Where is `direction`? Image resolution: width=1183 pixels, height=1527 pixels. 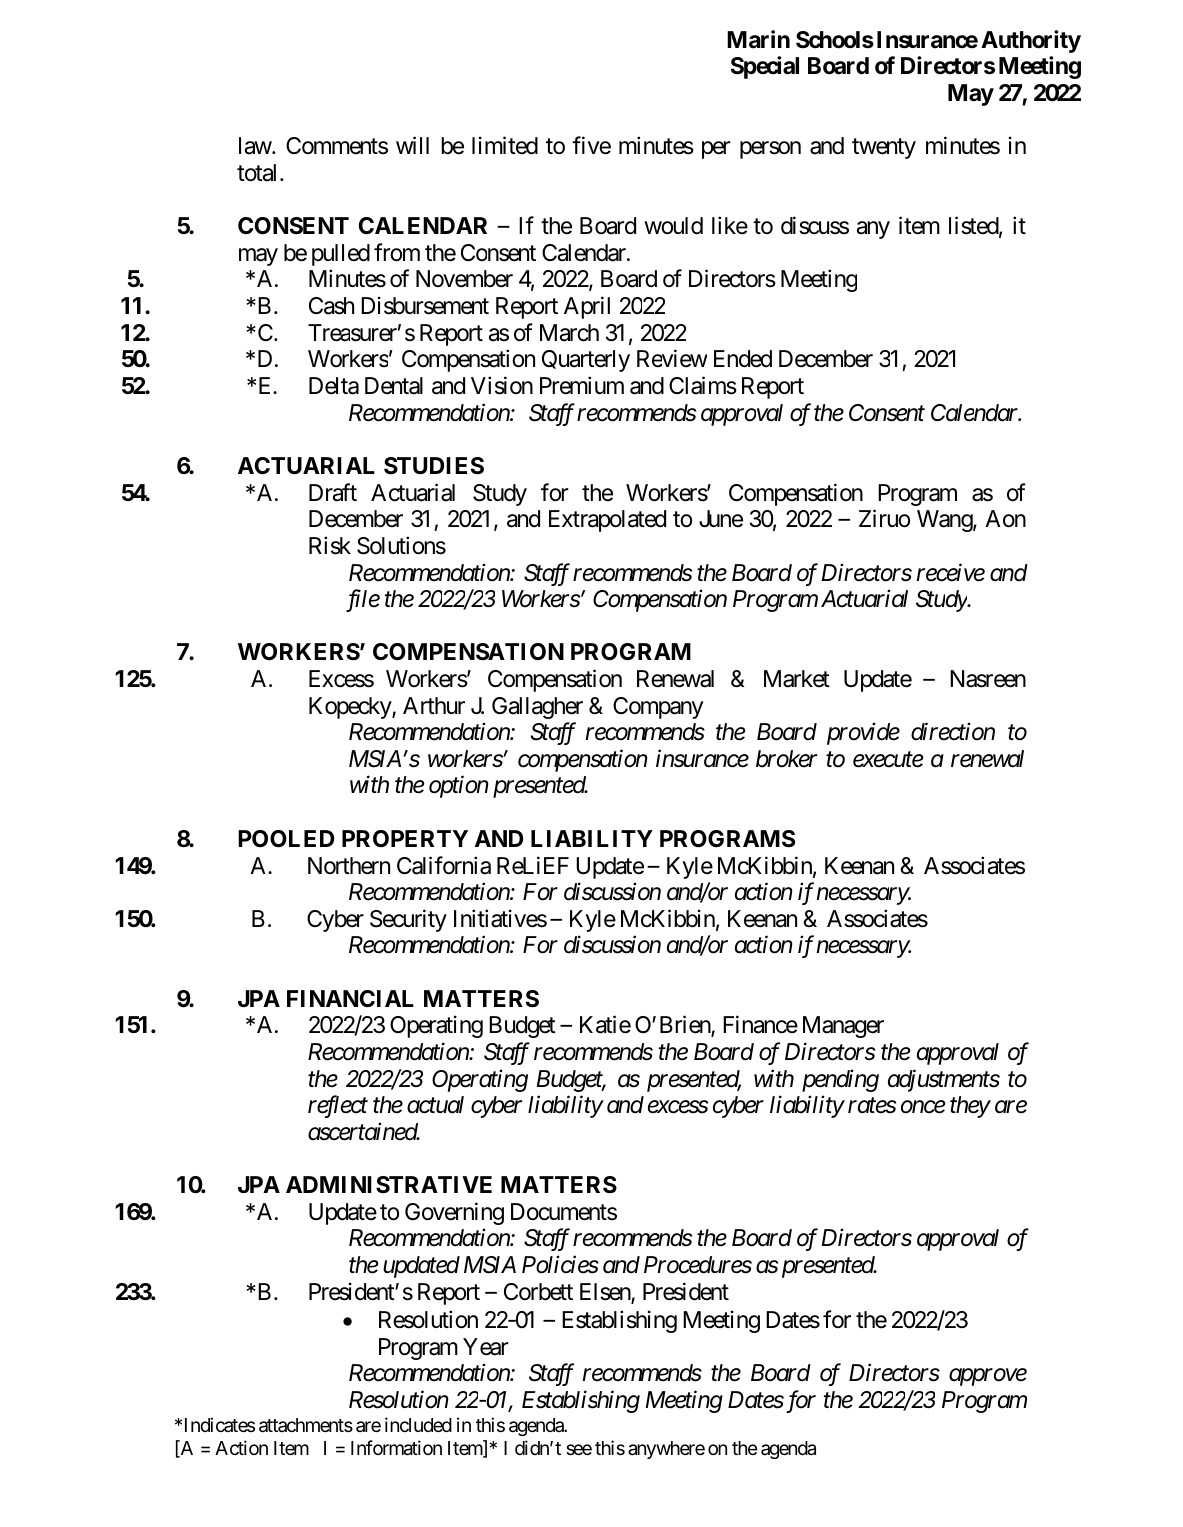 direction is located at coordinates (953, 732).
